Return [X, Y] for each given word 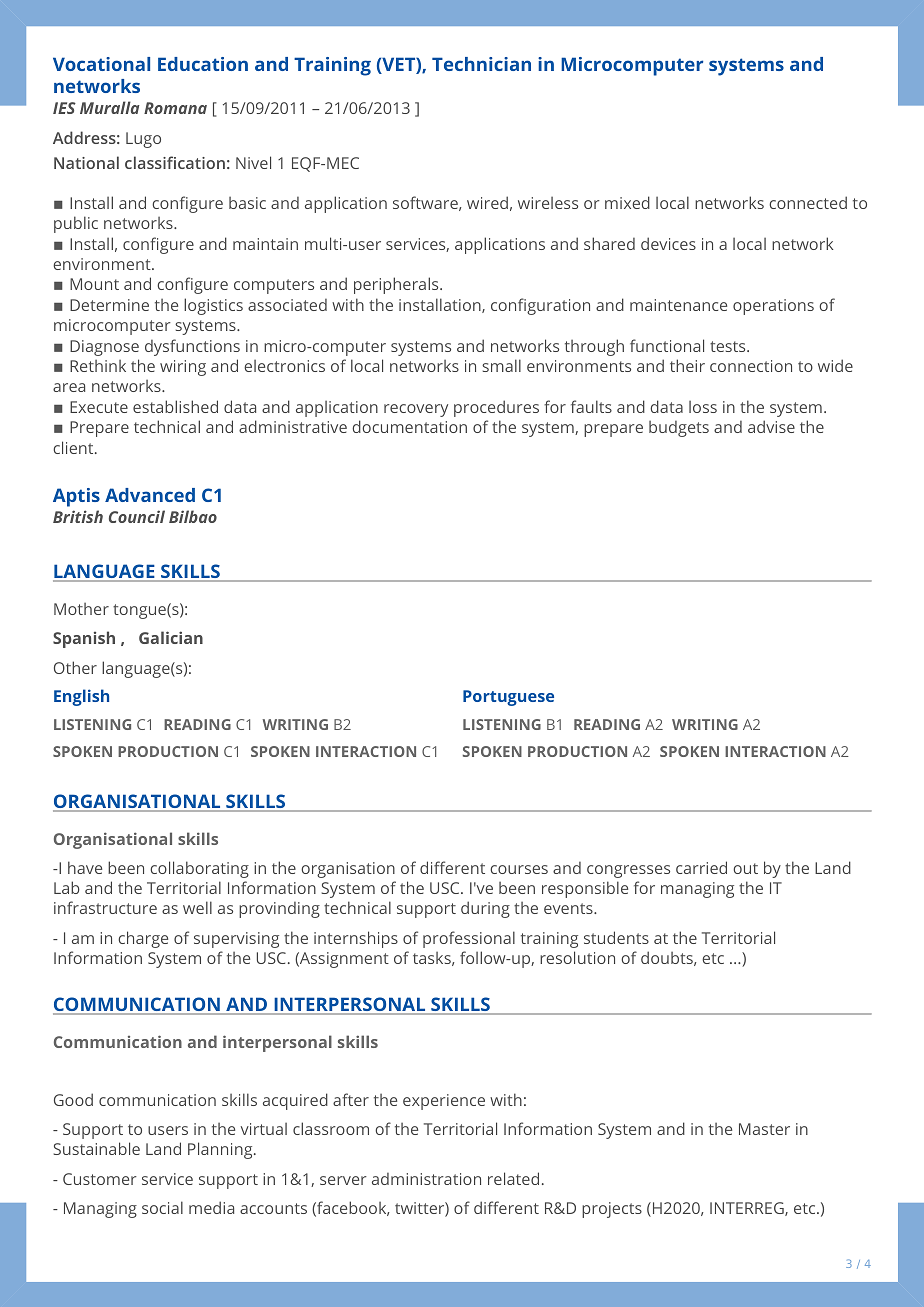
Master [764, 1129]
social [162, 1207]
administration [426, 1179]
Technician [481, 64]
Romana [175, 108]
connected [808, 202]
